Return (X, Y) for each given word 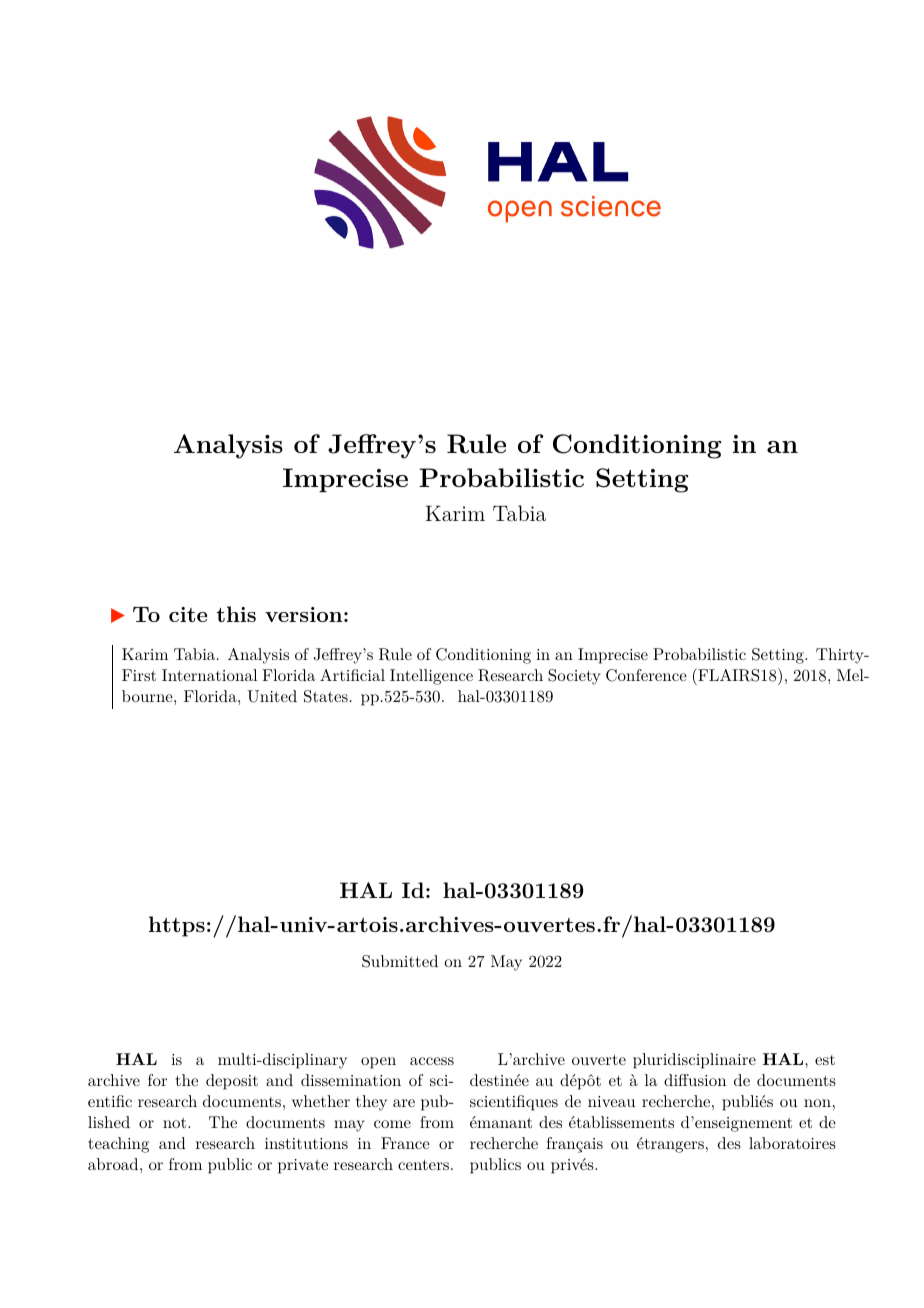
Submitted (400, 961)
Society (574, 677)
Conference (646, 675)
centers (423, 1165)
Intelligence (431, 677)
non (817, 1103)
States (326, 696)
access (432, 1061)
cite (188, 614)
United (272, 696)
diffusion (695, 1080)
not (176, 1123)
